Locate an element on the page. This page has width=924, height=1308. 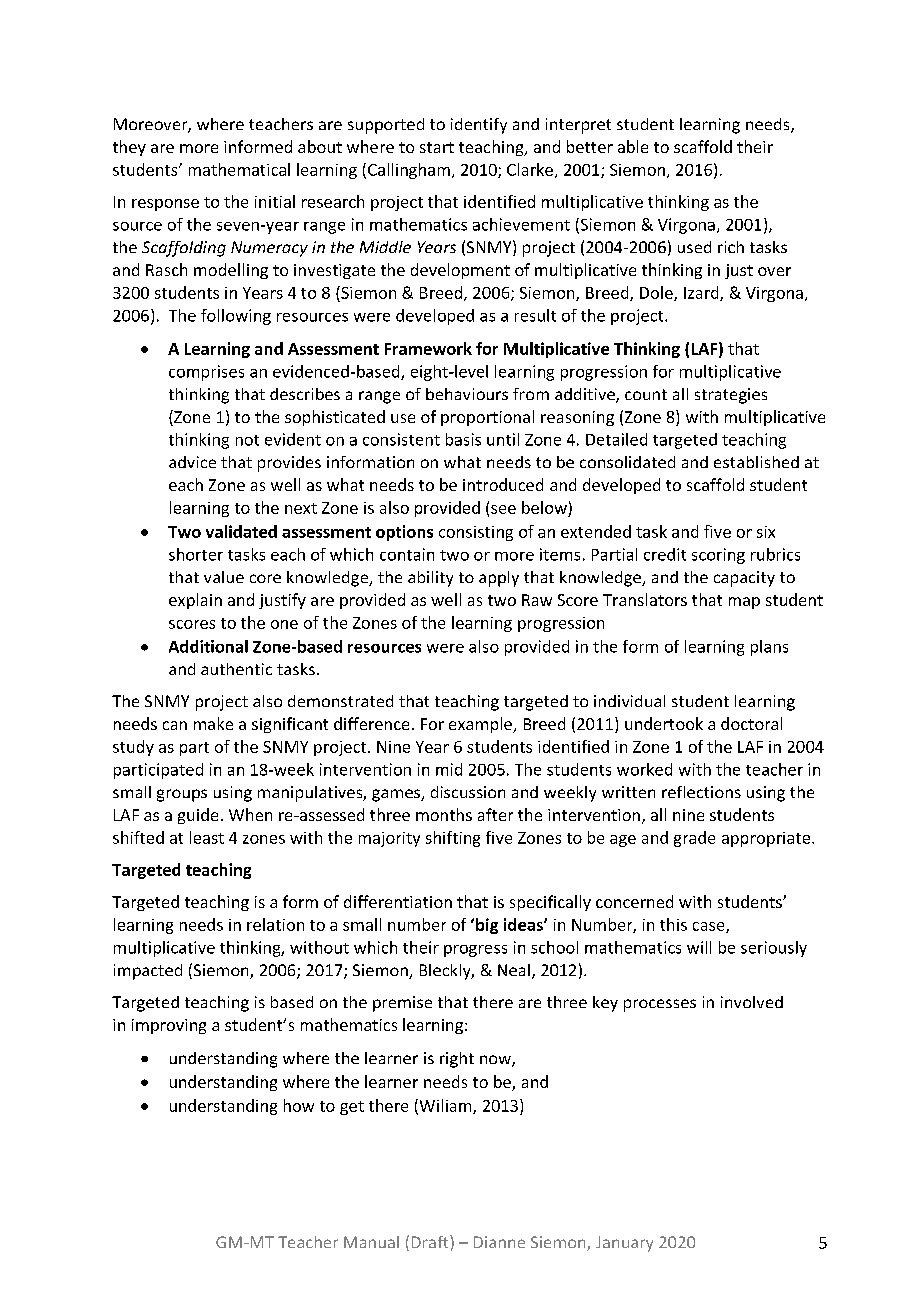
example is located at coordinates (481, 725).
